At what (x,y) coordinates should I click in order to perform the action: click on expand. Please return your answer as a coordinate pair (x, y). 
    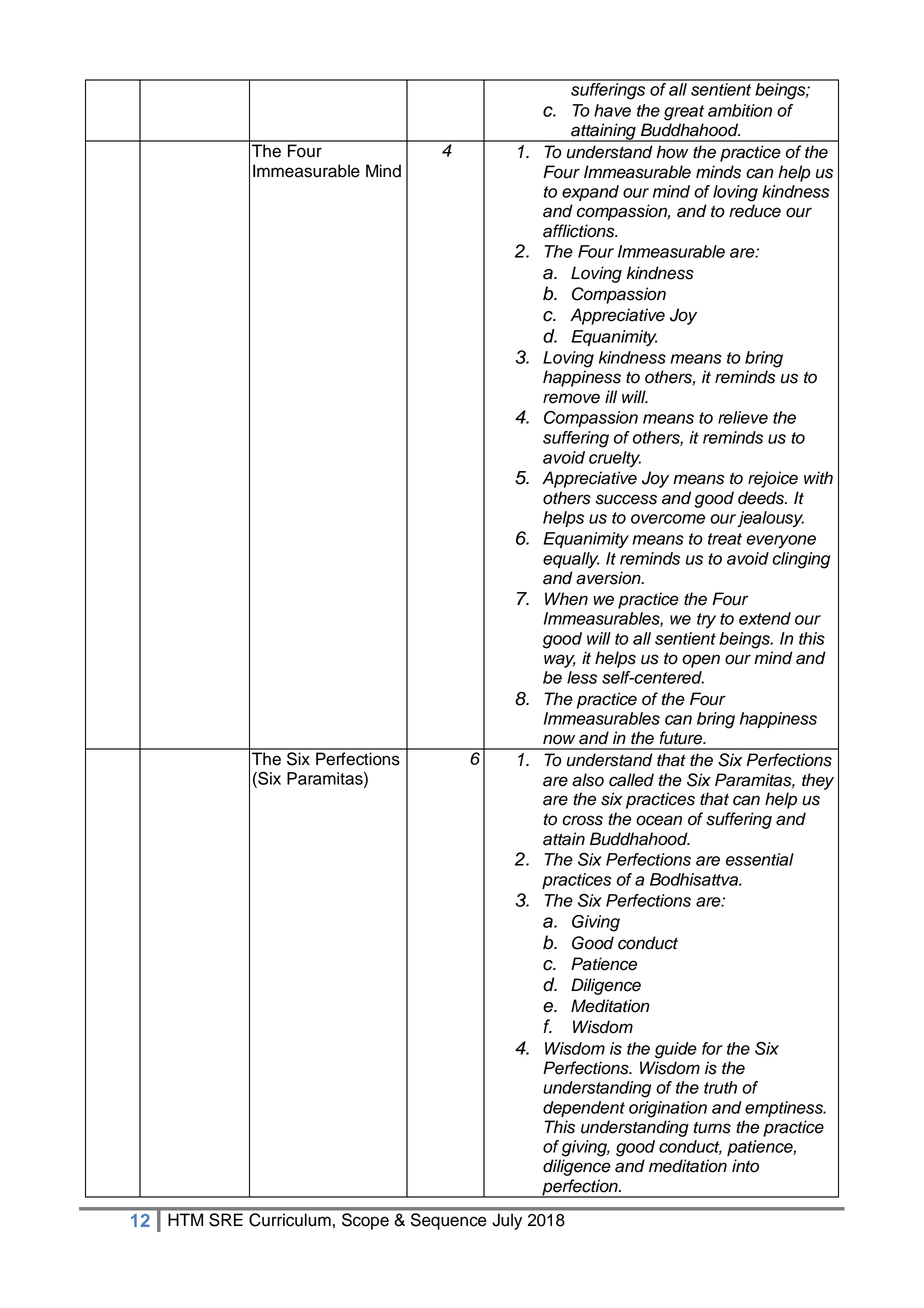
    Looking at the image, I should click on (590, 193).
